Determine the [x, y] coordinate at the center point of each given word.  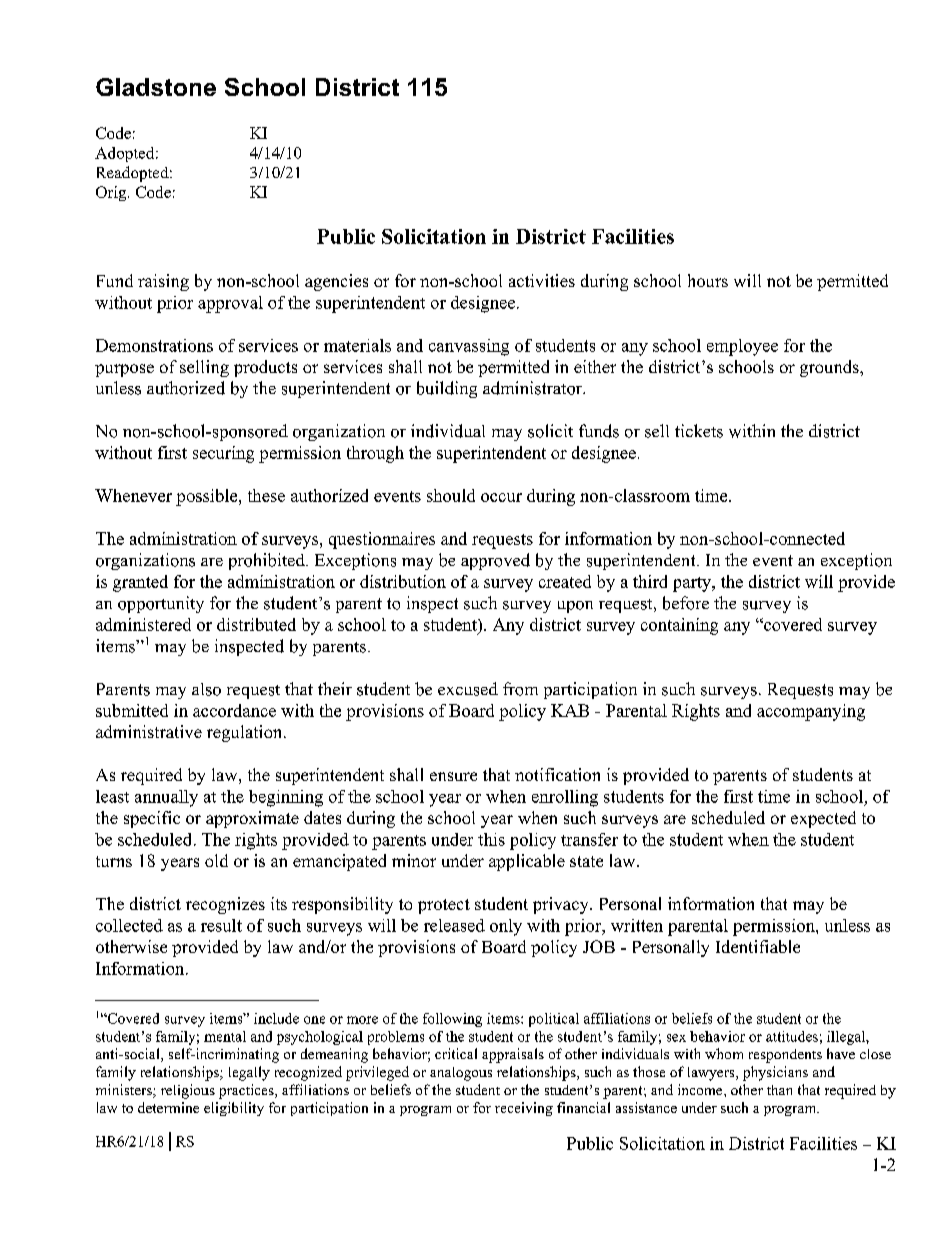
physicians [775, 1073]
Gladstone [156, 87]
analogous [461, 1074]
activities [542, 280]
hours [708, 280]
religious [188, 1091]
